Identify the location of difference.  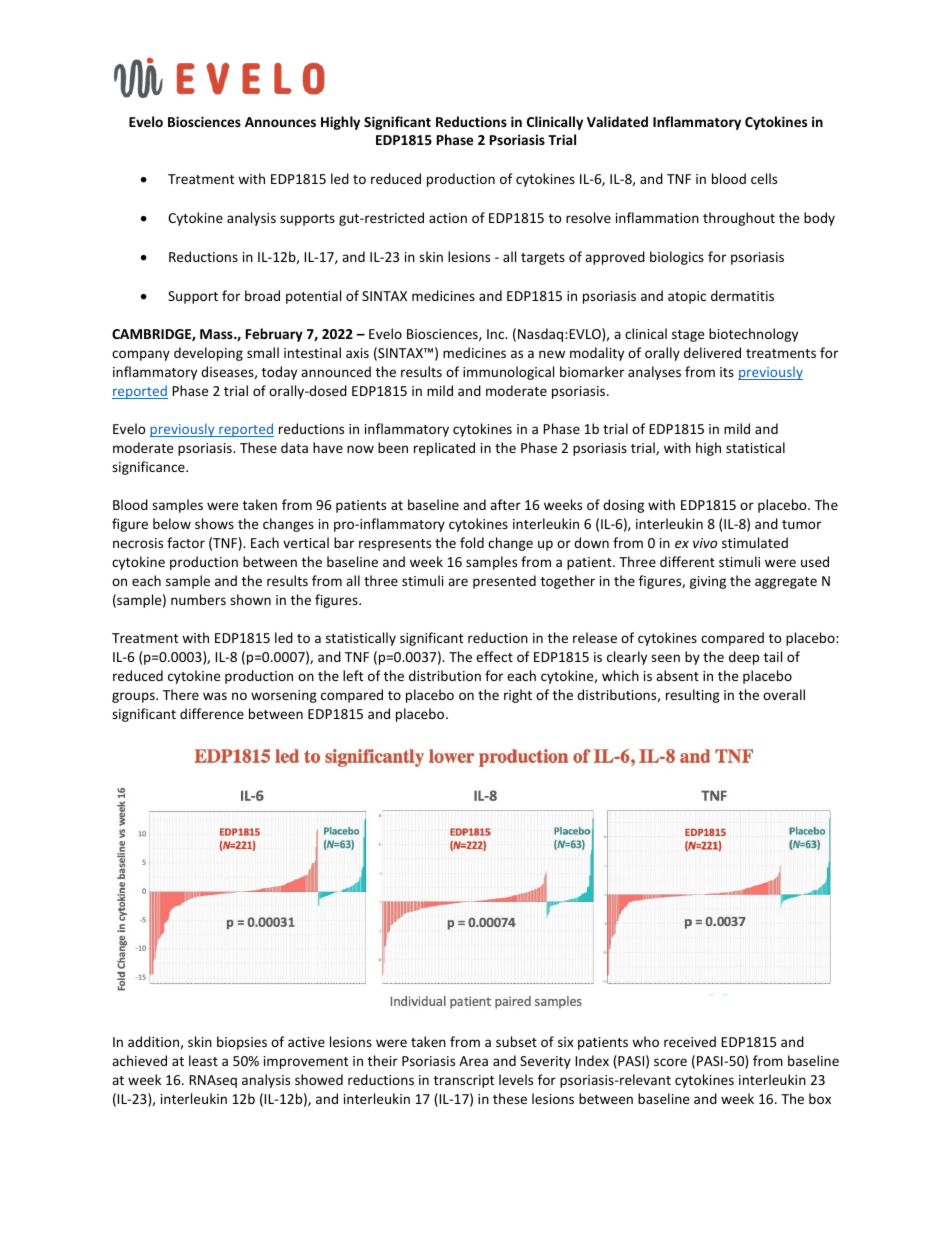
(212, 713).
